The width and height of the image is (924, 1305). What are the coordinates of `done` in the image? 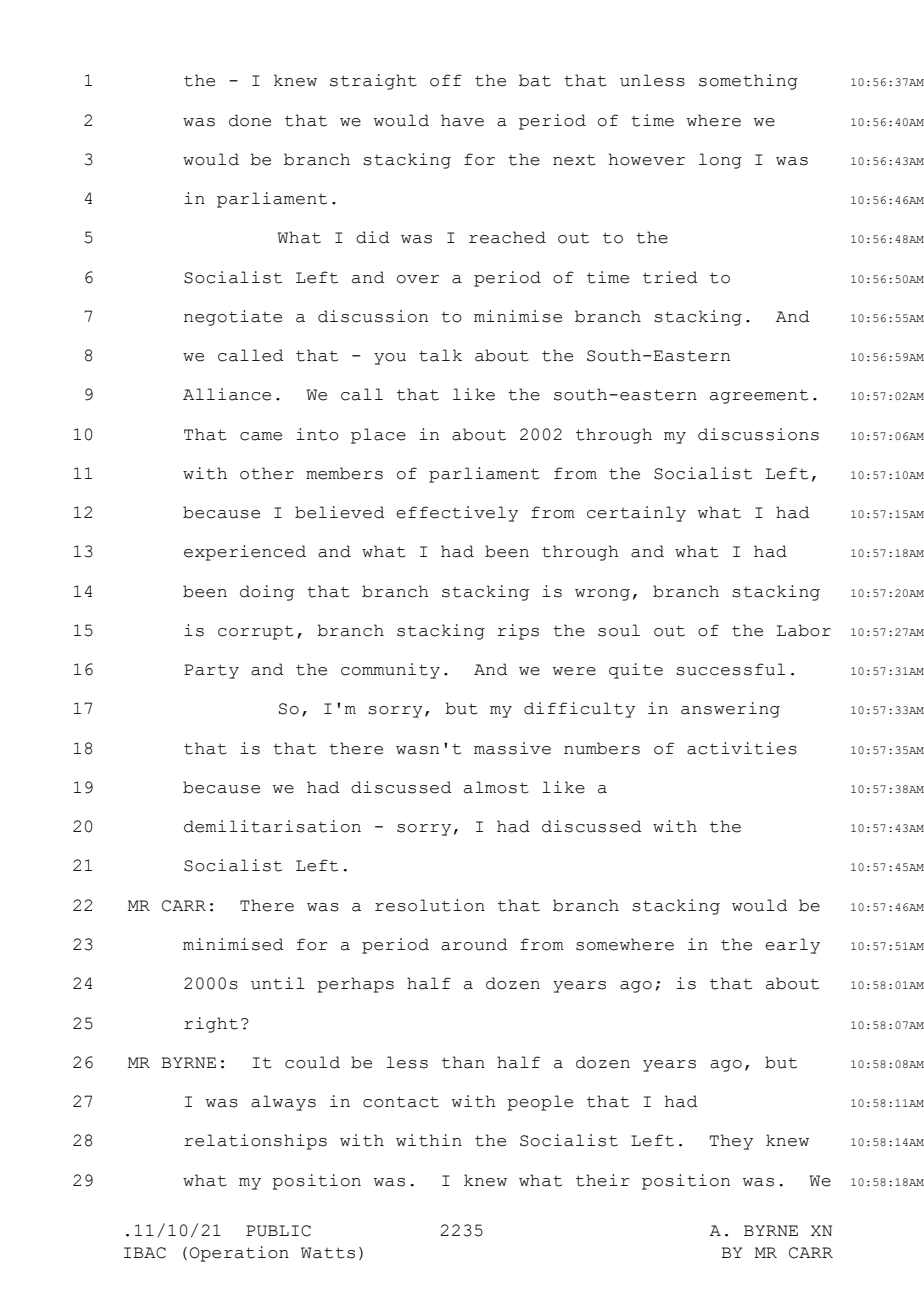 It's located at (250, 120).
